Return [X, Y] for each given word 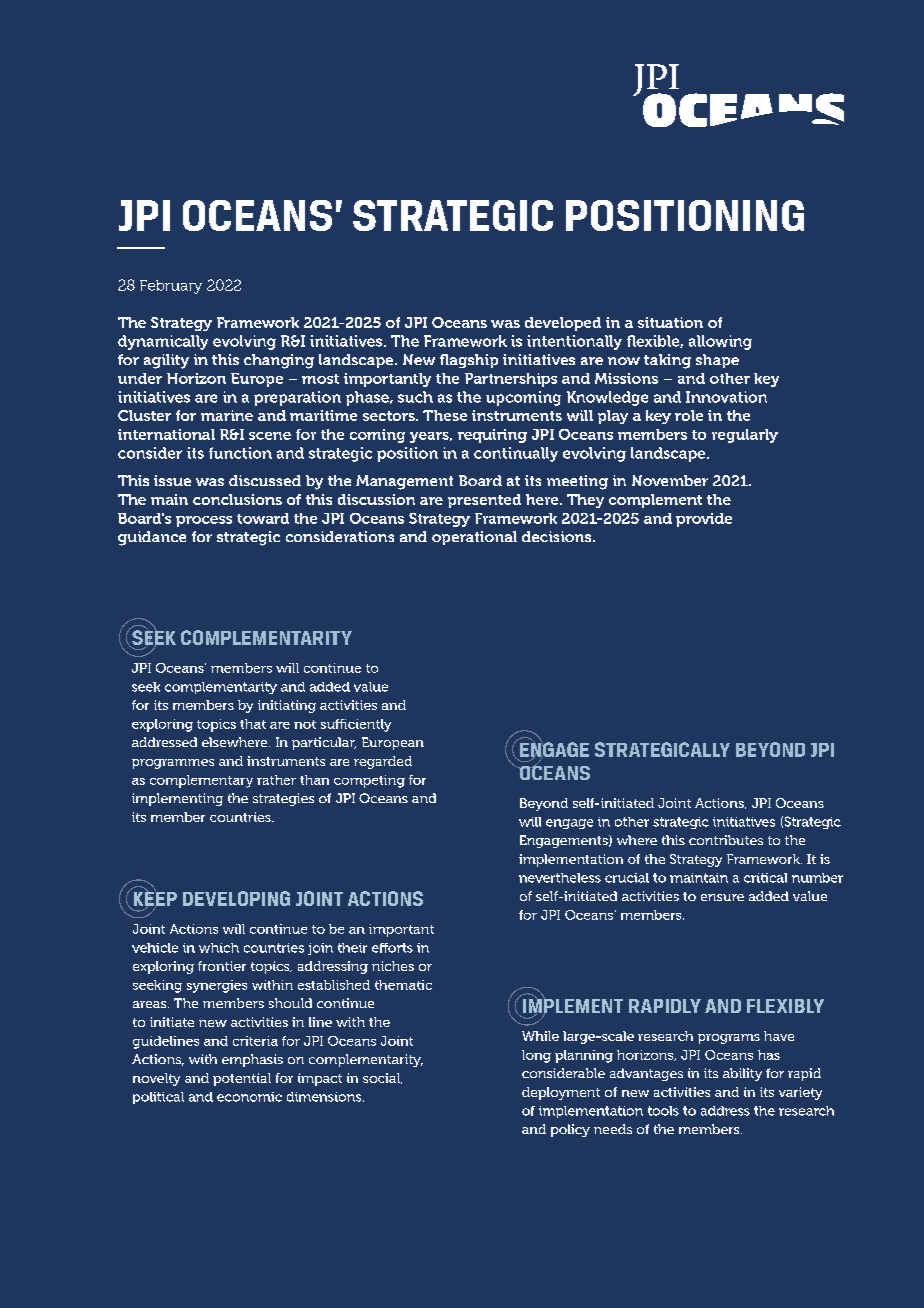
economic [249, 1097]
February [171, 287]
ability [742, 1074]
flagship [469, 361]
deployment [561, 1093]
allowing [720, 342]
